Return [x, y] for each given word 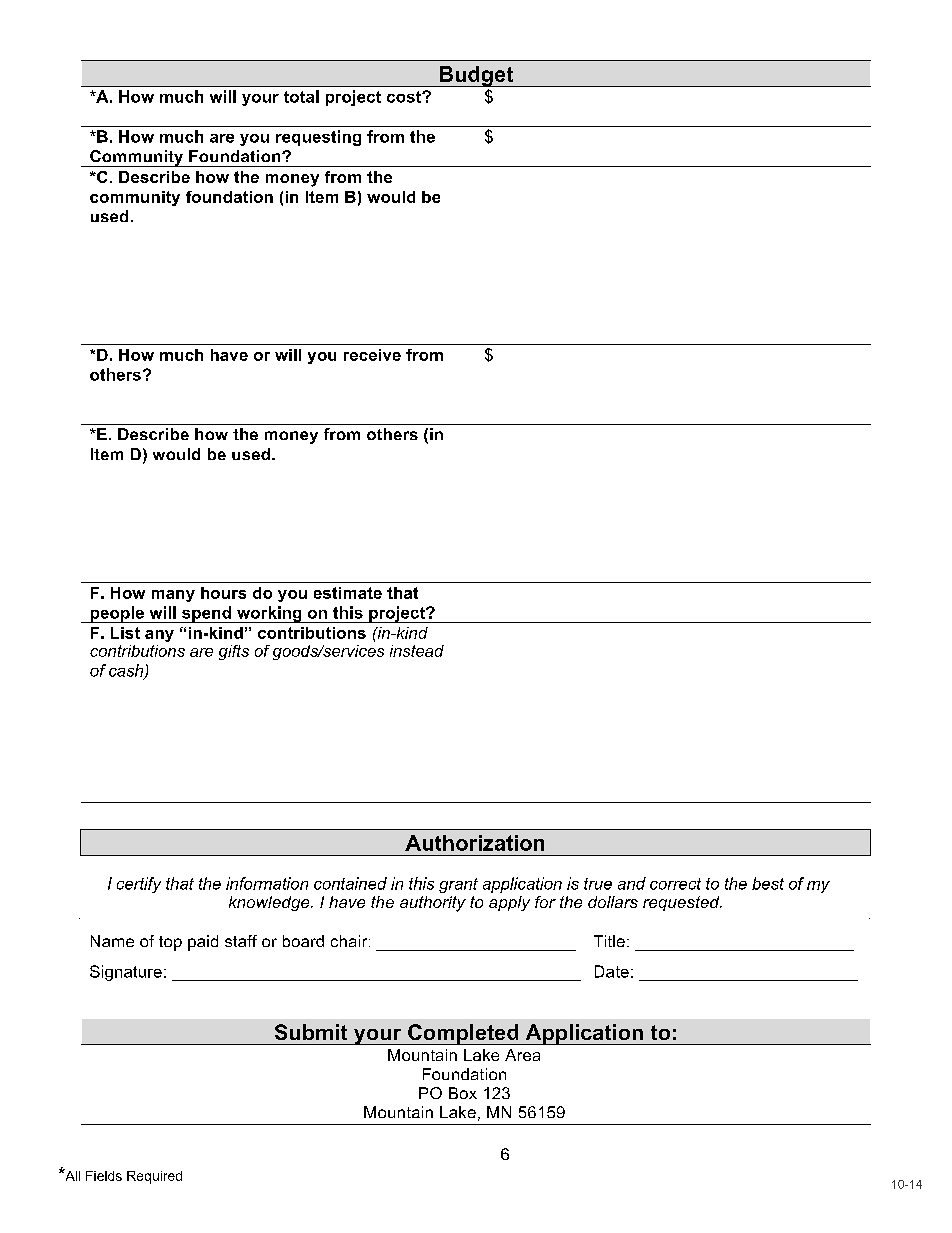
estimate [348, 593]
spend [206, 614]
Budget [477, 76]
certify [139, 885]
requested [682, 903]
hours [223, 593]
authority [433, 904]
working [269, 614]
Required [154, 1177]
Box [463, 1093]
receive [372, 355]
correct [675, 884]
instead [417, 651]
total [301, 96]
